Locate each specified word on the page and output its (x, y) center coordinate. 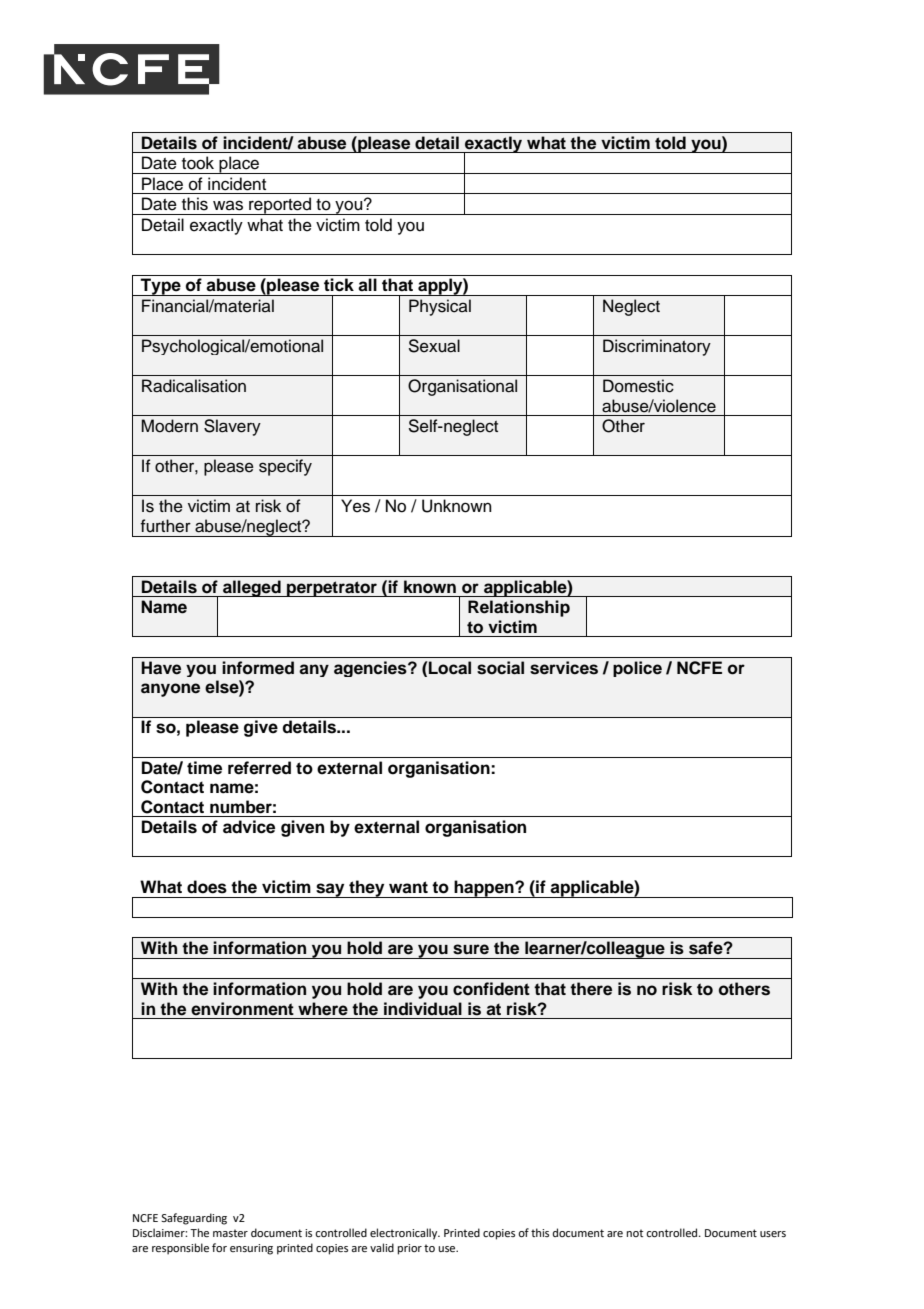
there (591, 989)
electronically (405, 1234)
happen (484, 889)
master (230, 1233)
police (637, 669)
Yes (355, 506)
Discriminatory (657, 347)
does (207, 887)
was (228, 205)
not (635, 1233)
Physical (440, 307)
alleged (252, 588)
